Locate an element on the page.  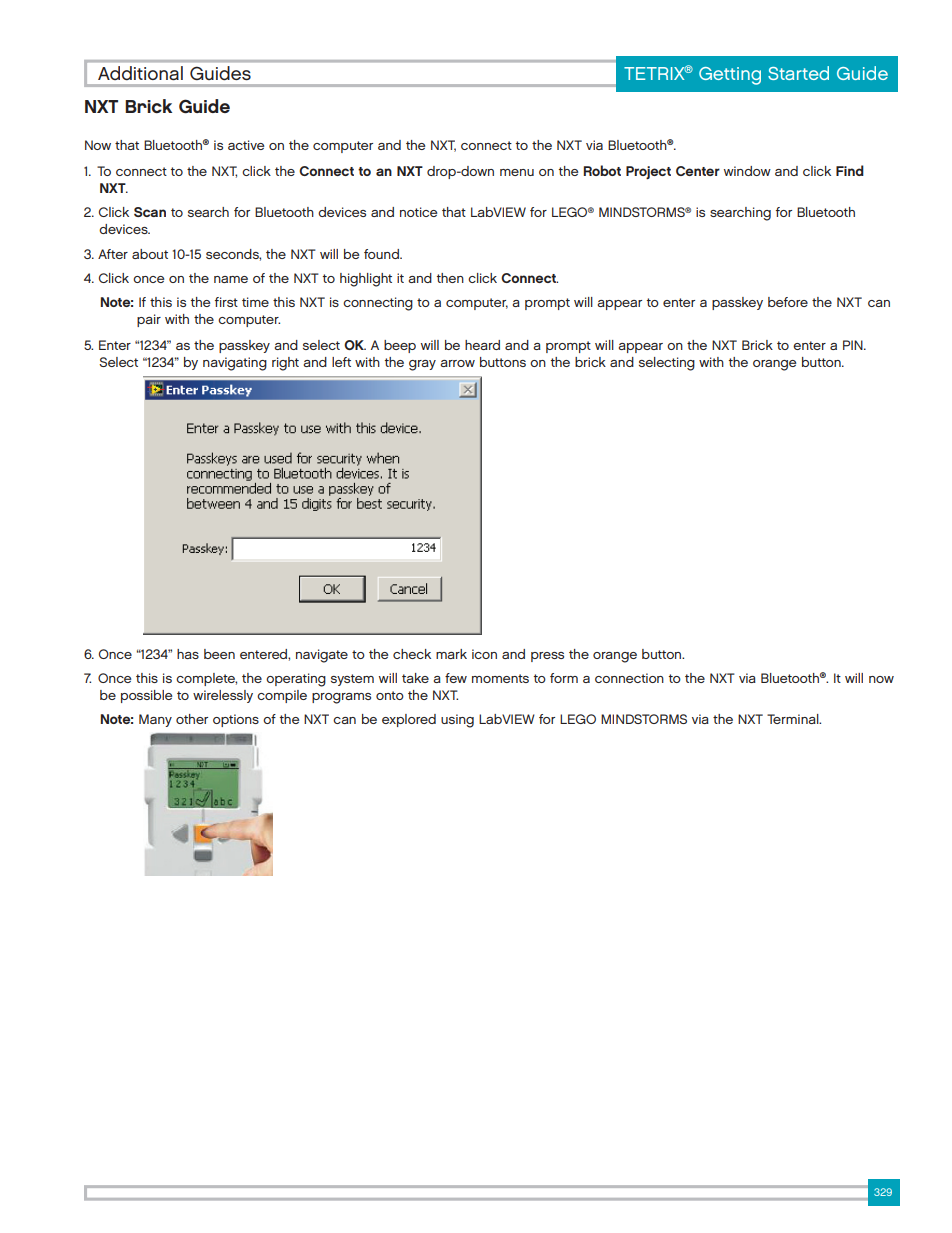
menu is located at coordinates (517, 172).
